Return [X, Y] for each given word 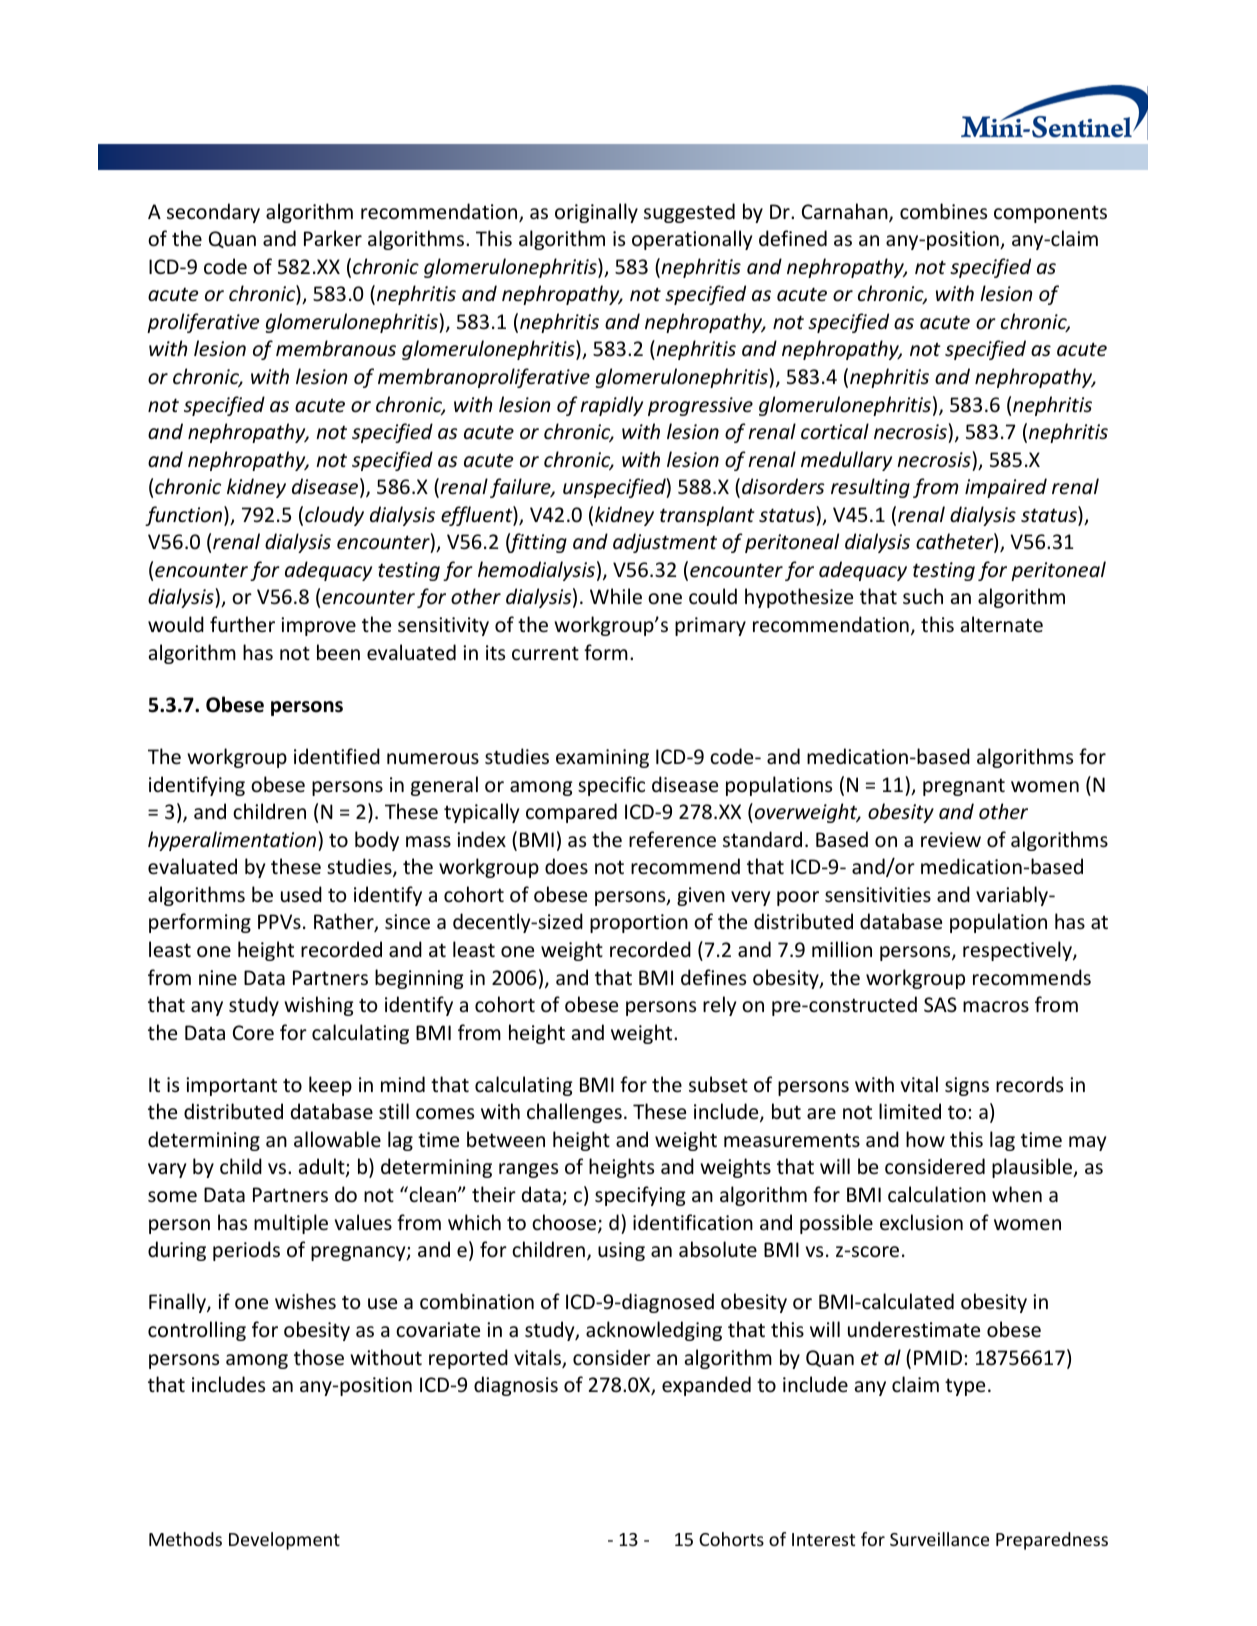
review [951, 840]
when [1017, 1194]
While [616, 596]
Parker [333, 238]
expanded [706, 1386]
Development [284, 1541]
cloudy [334, 516]
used [301, 894]
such [923, 596]
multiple [291, 1224]
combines [943, 211]
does [566, 866]
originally [596, 213]
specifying [640, 1196]
